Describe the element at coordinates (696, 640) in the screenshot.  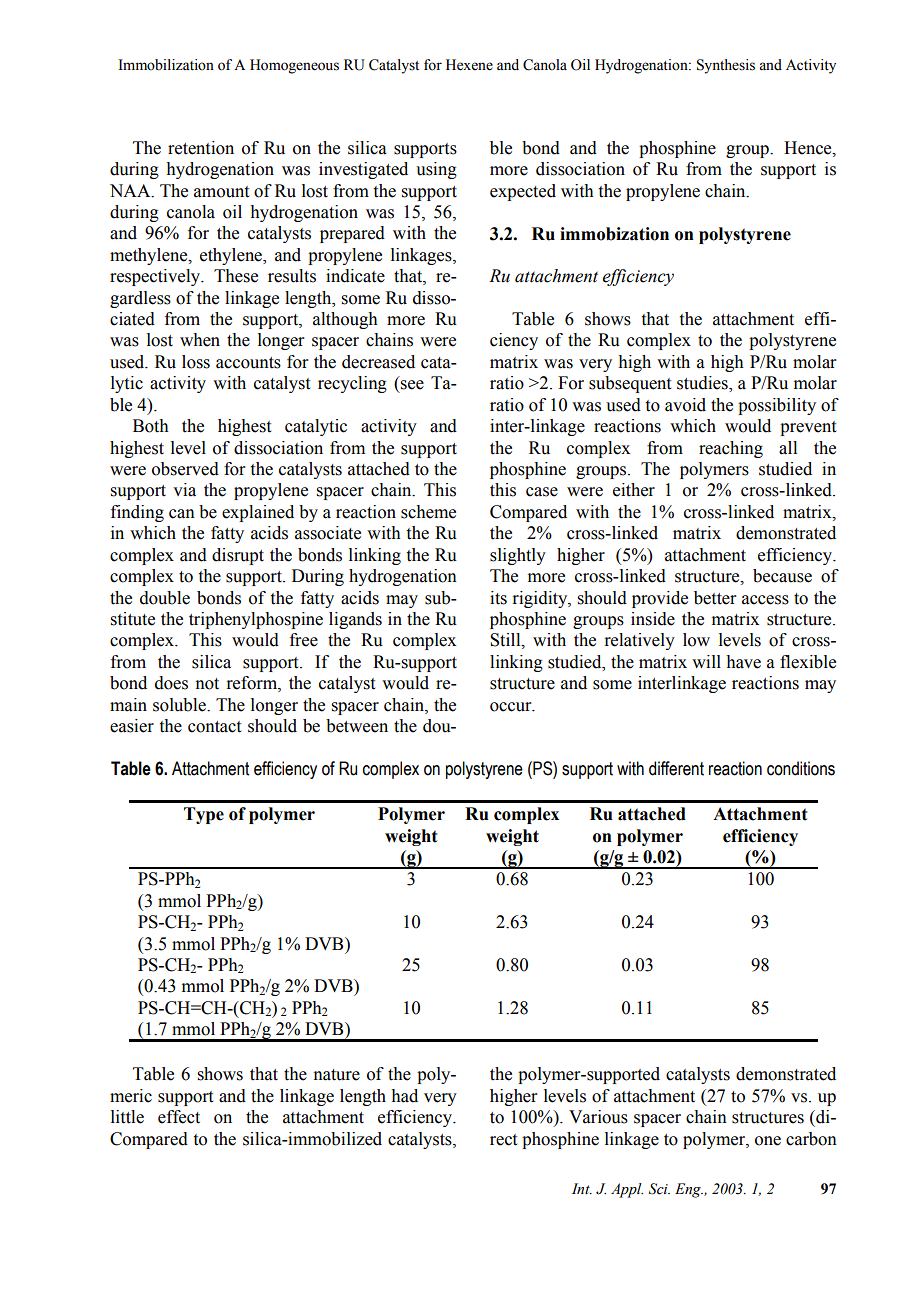
I see `low` at that location.
